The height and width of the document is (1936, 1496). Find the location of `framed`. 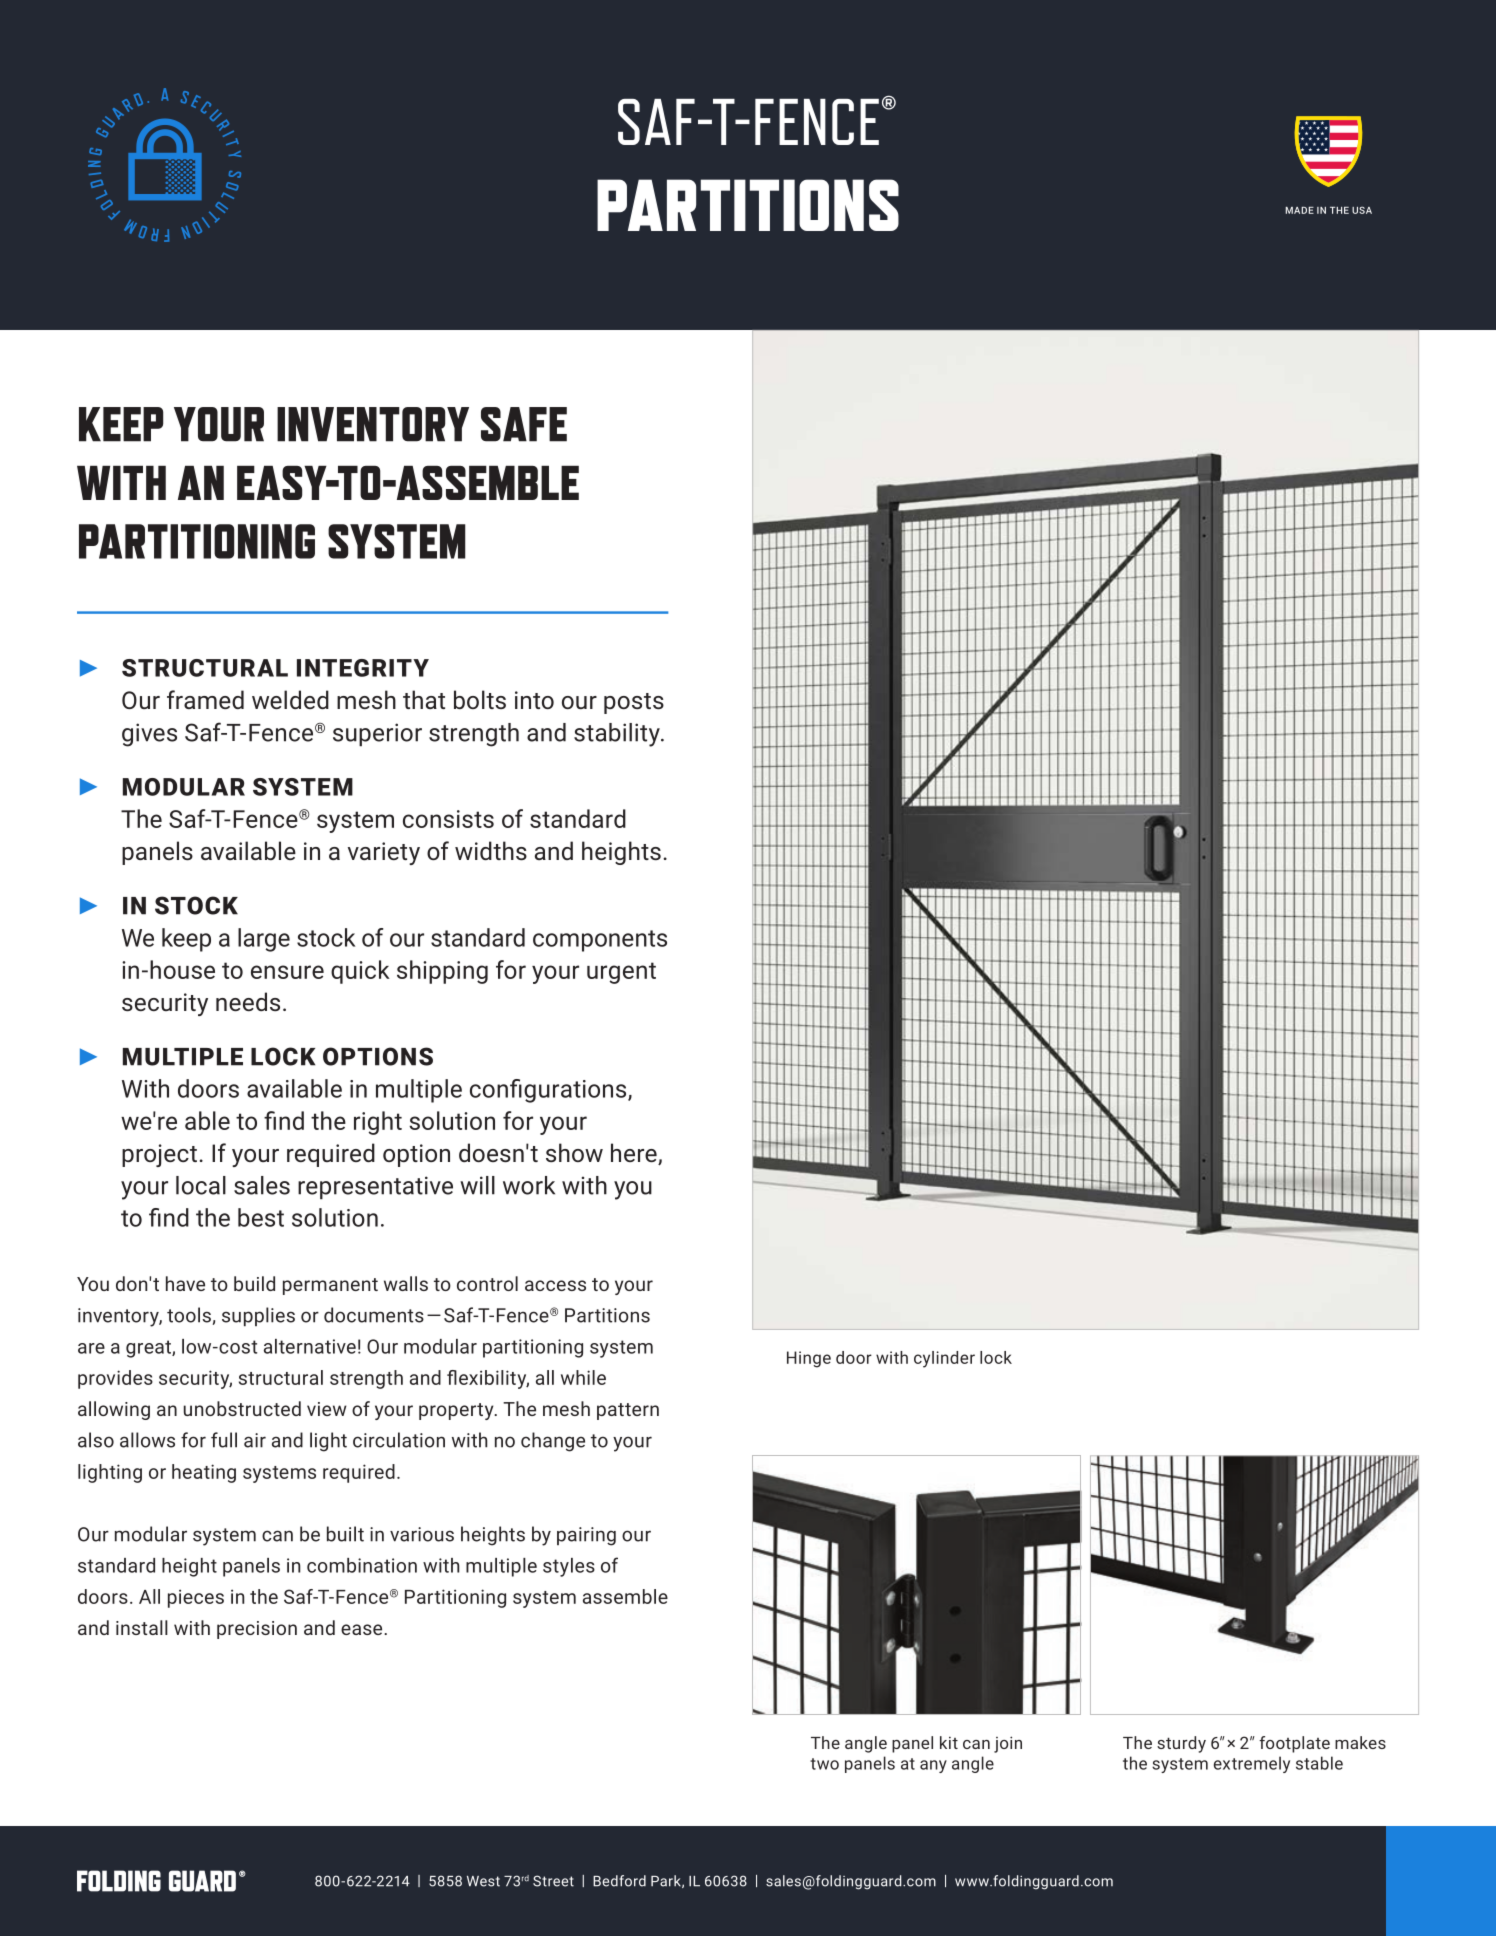

framed is located at coordinates (205, 699).
